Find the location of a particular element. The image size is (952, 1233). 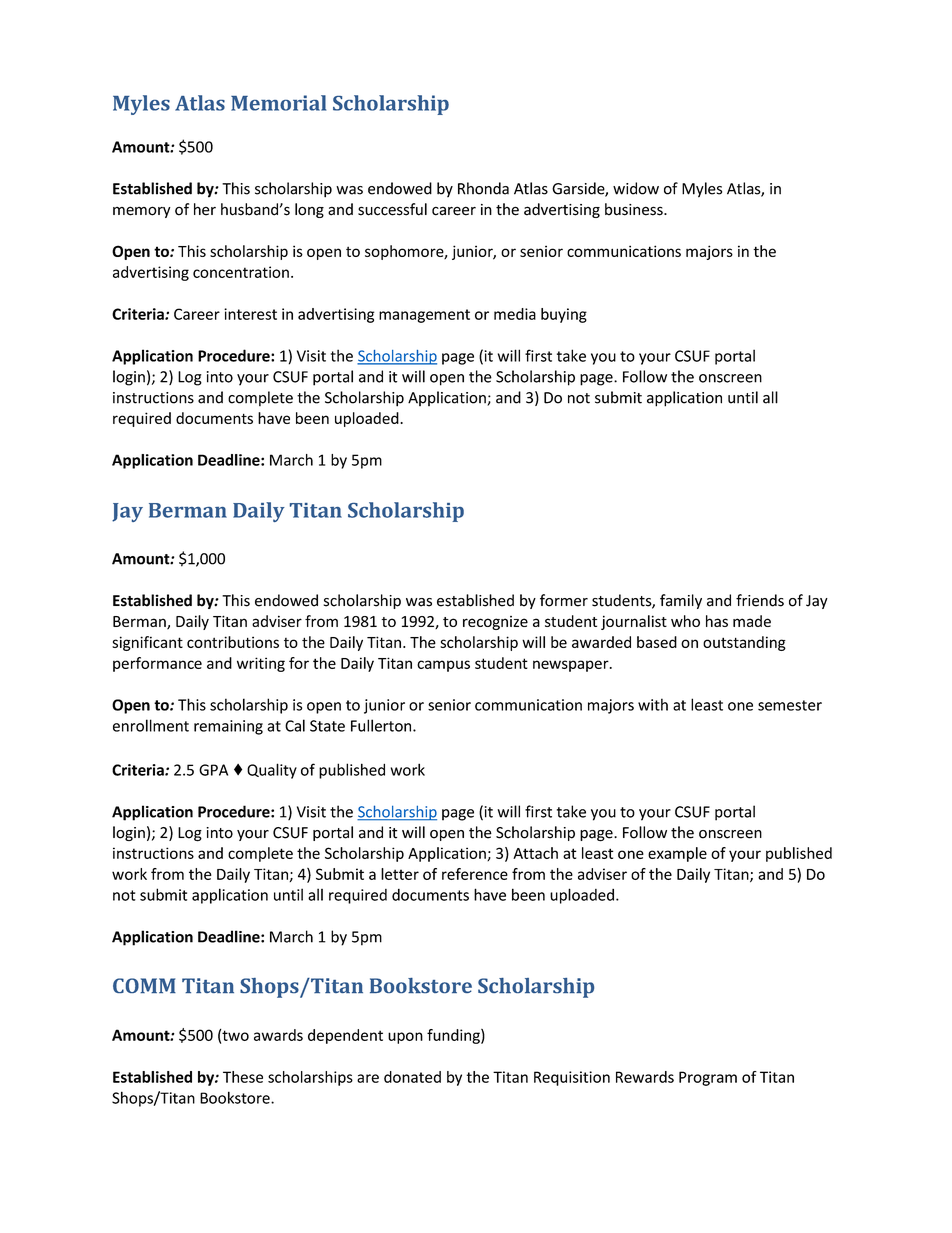

contributions is located at coordinates (233, 642).
